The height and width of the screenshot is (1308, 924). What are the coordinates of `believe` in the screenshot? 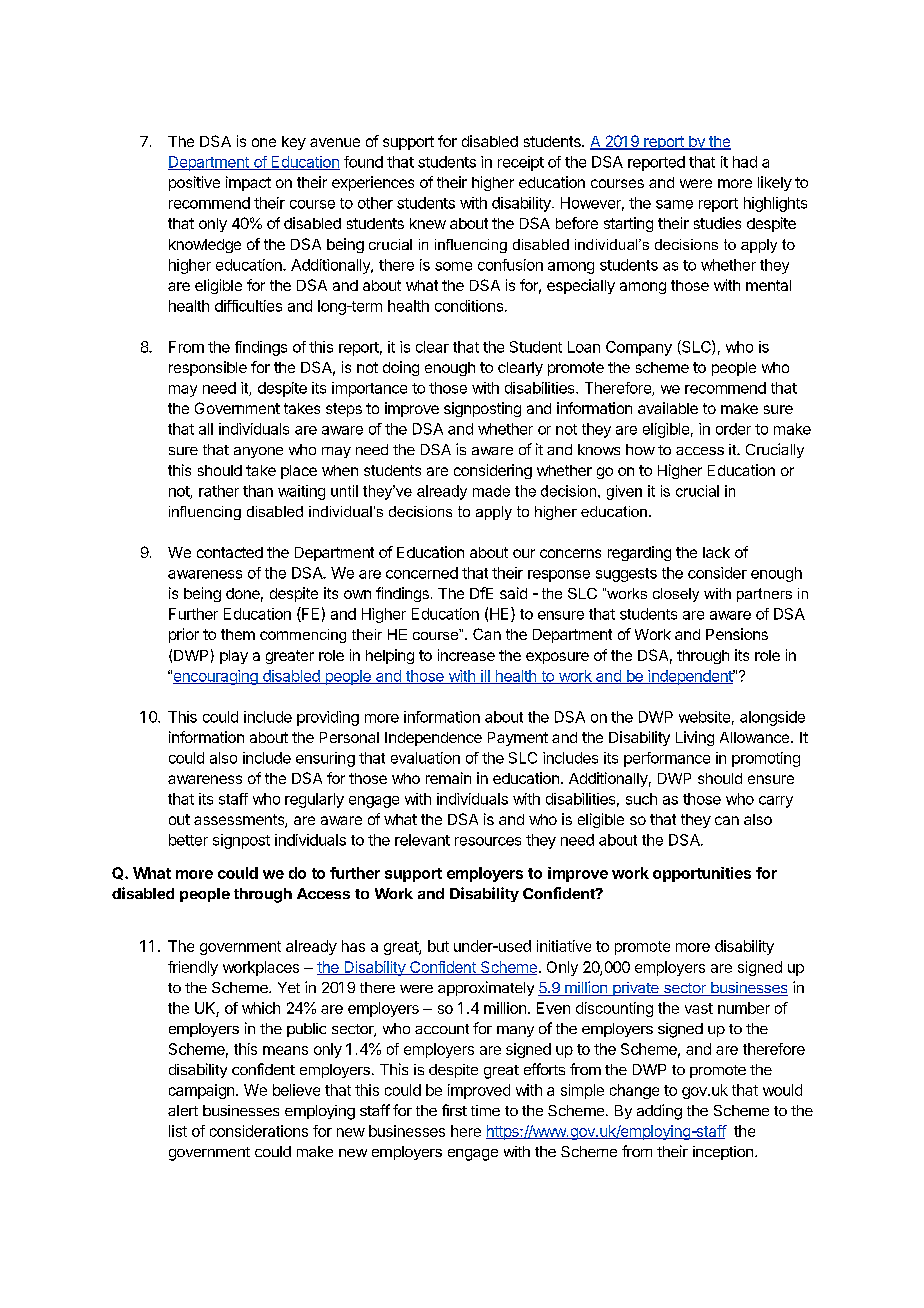 It's located at (296, 1090).
